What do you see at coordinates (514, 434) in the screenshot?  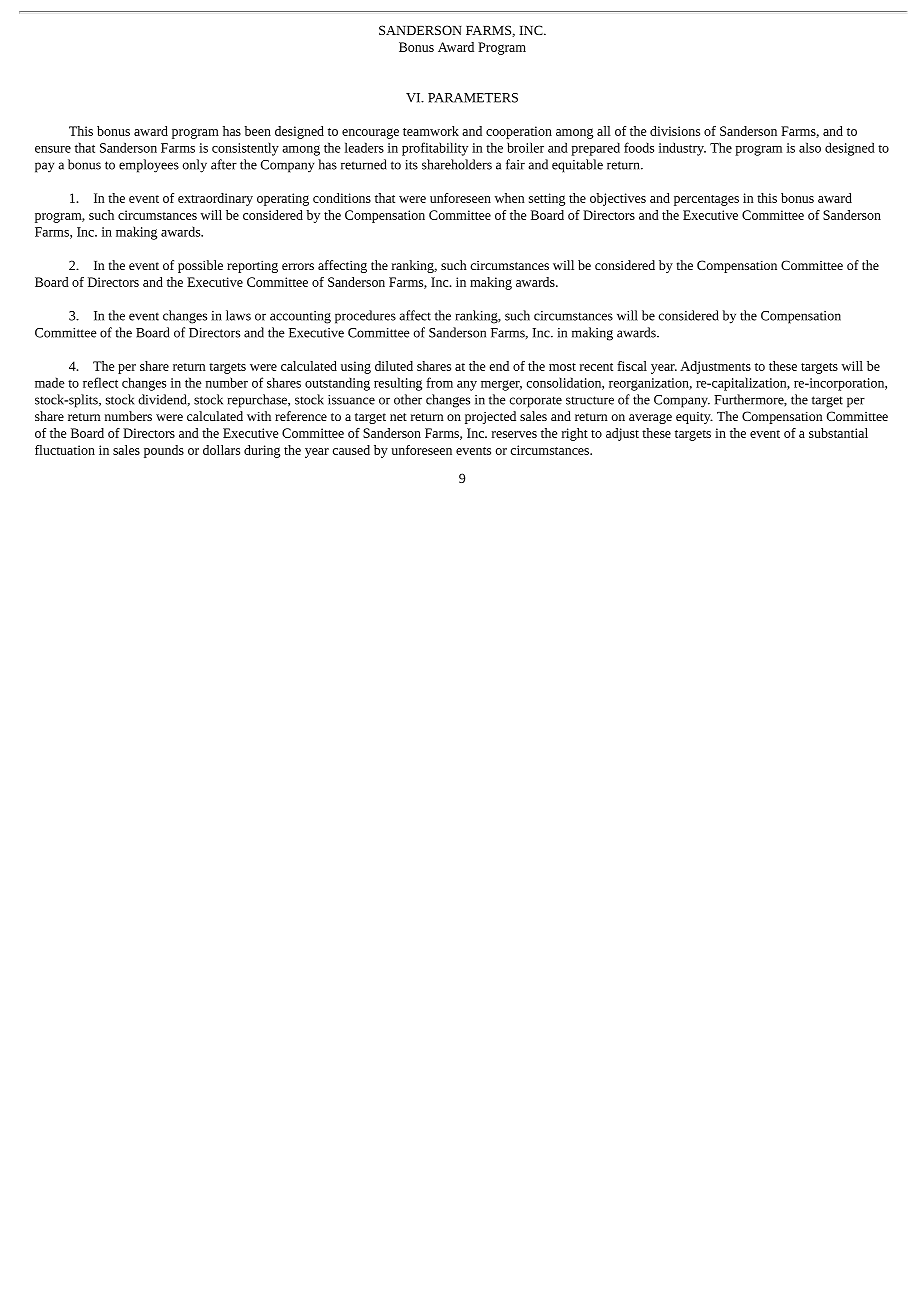 I see `reserves` at bounding box center [514, 434].
